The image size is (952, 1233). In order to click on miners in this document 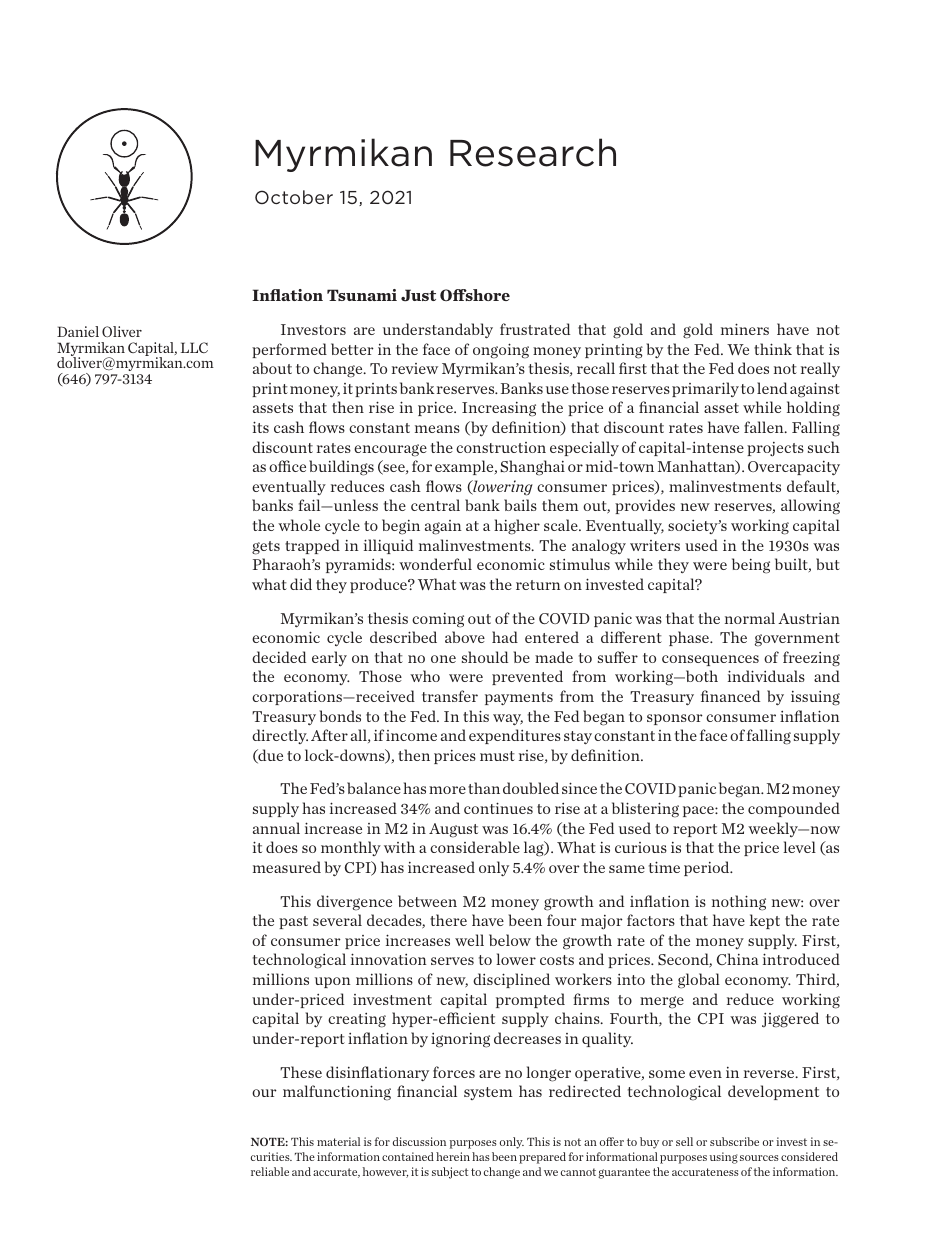, I will do `click(745, 329)`.
